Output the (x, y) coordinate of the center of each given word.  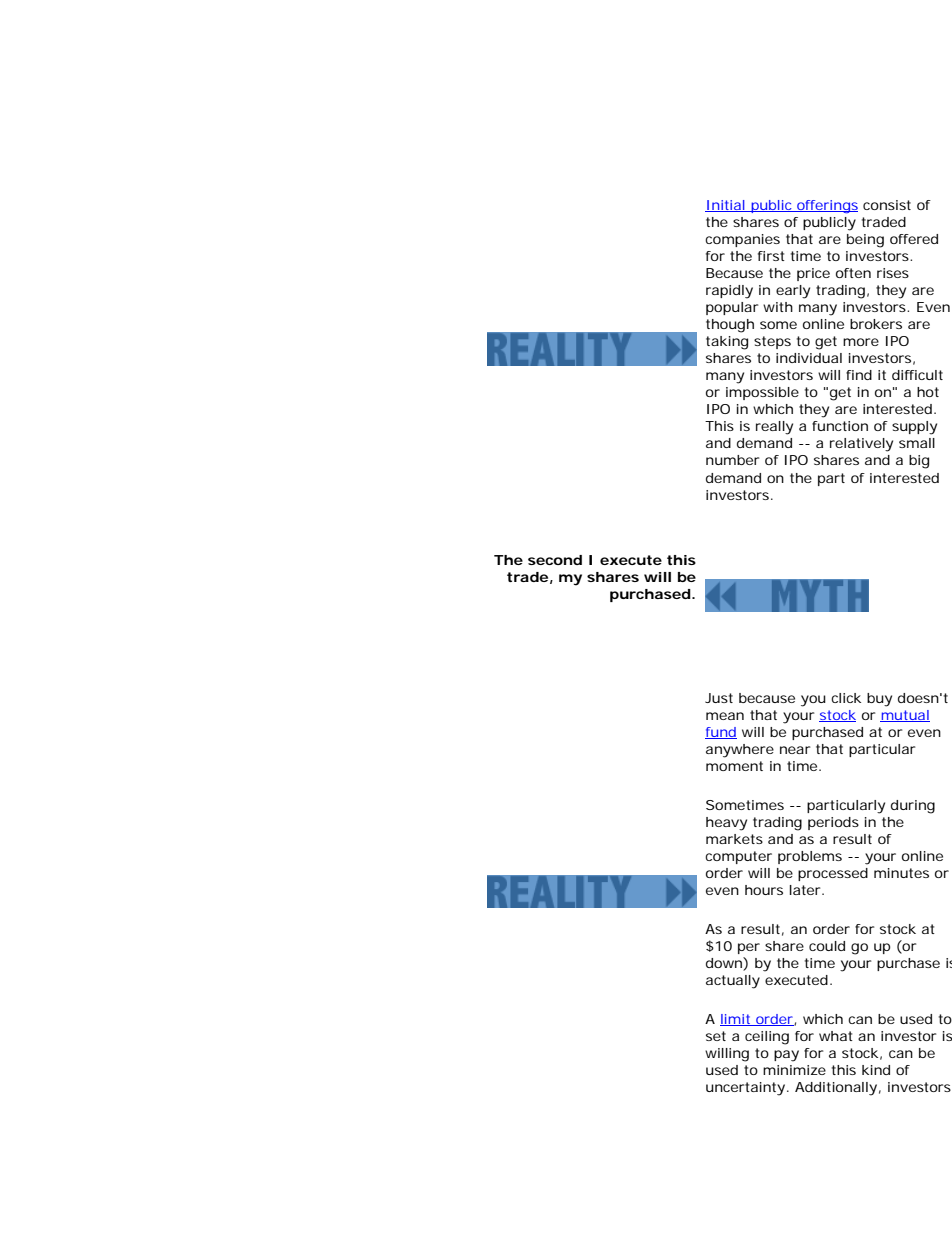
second (555, 560)
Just (719, 698)
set (716, 1036)
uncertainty (745, 1089)
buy (879, 700)
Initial (726, 206)
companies (742, 240)
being (865, 241)
